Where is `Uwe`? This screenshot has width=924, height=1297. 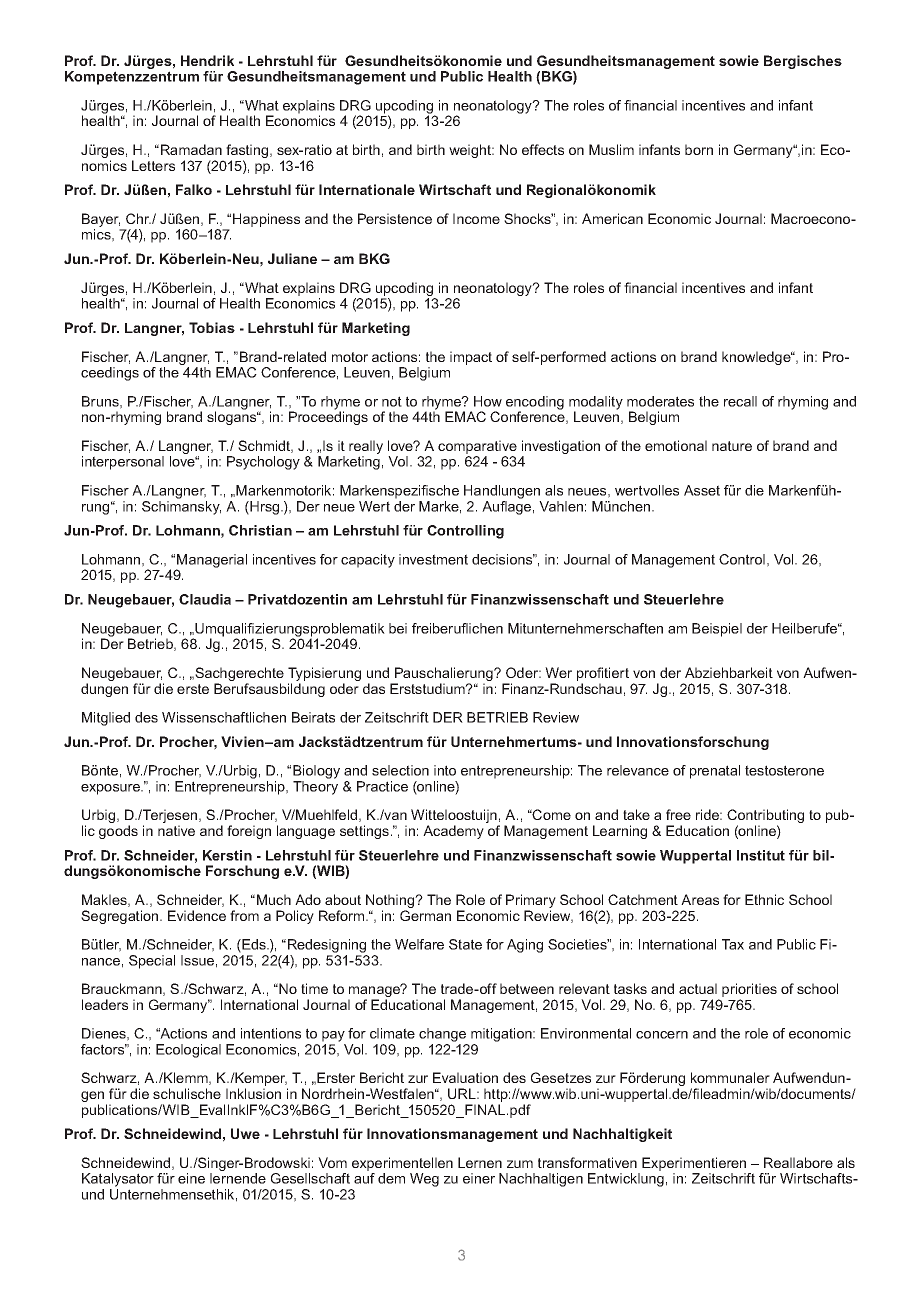 Uwe is located at coordinates (245, 1133).
